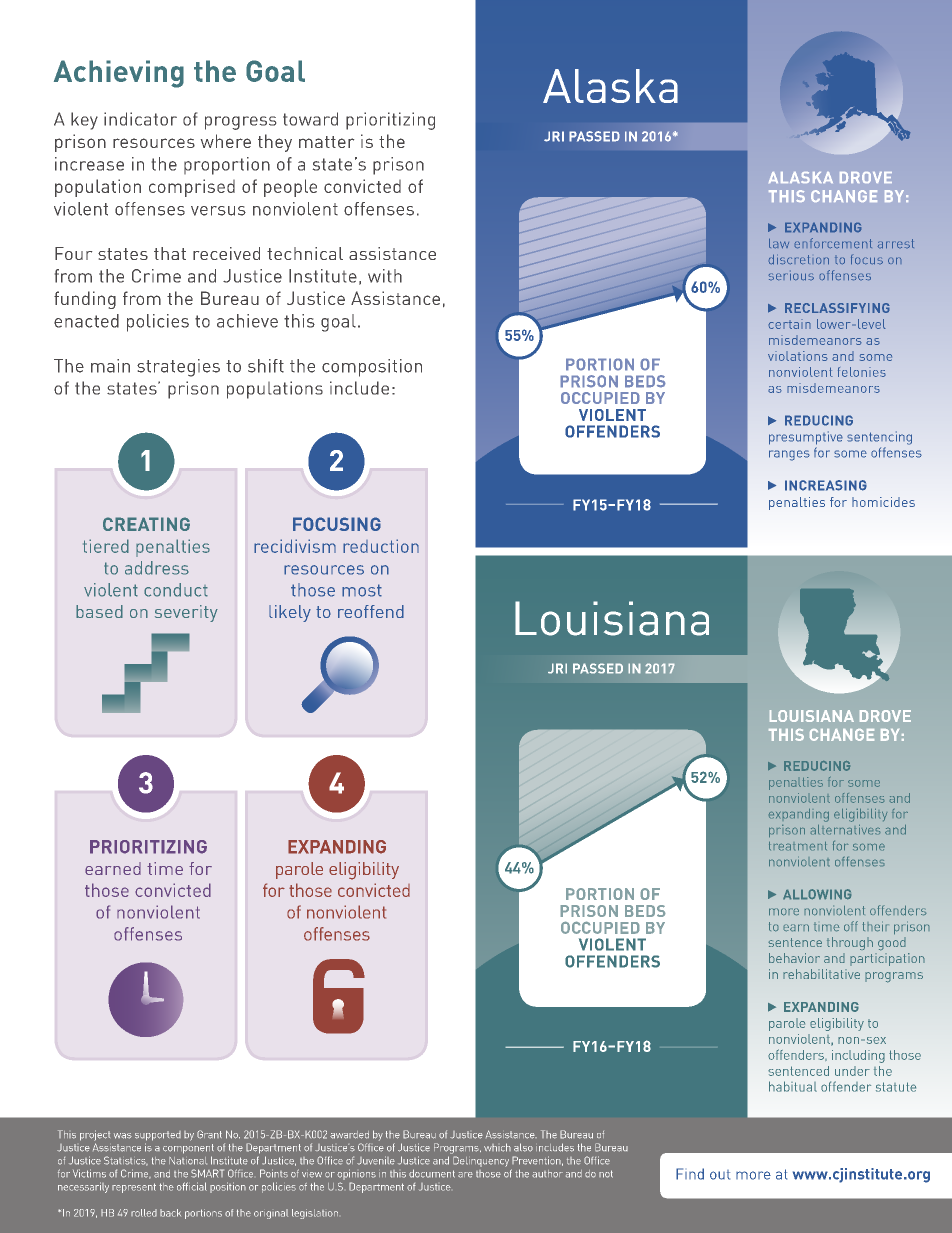 The width and height of the screenshot is (952, 1233). Describe the element at coordinates (362, 590) in the screenshot. I see `most` at that location.
